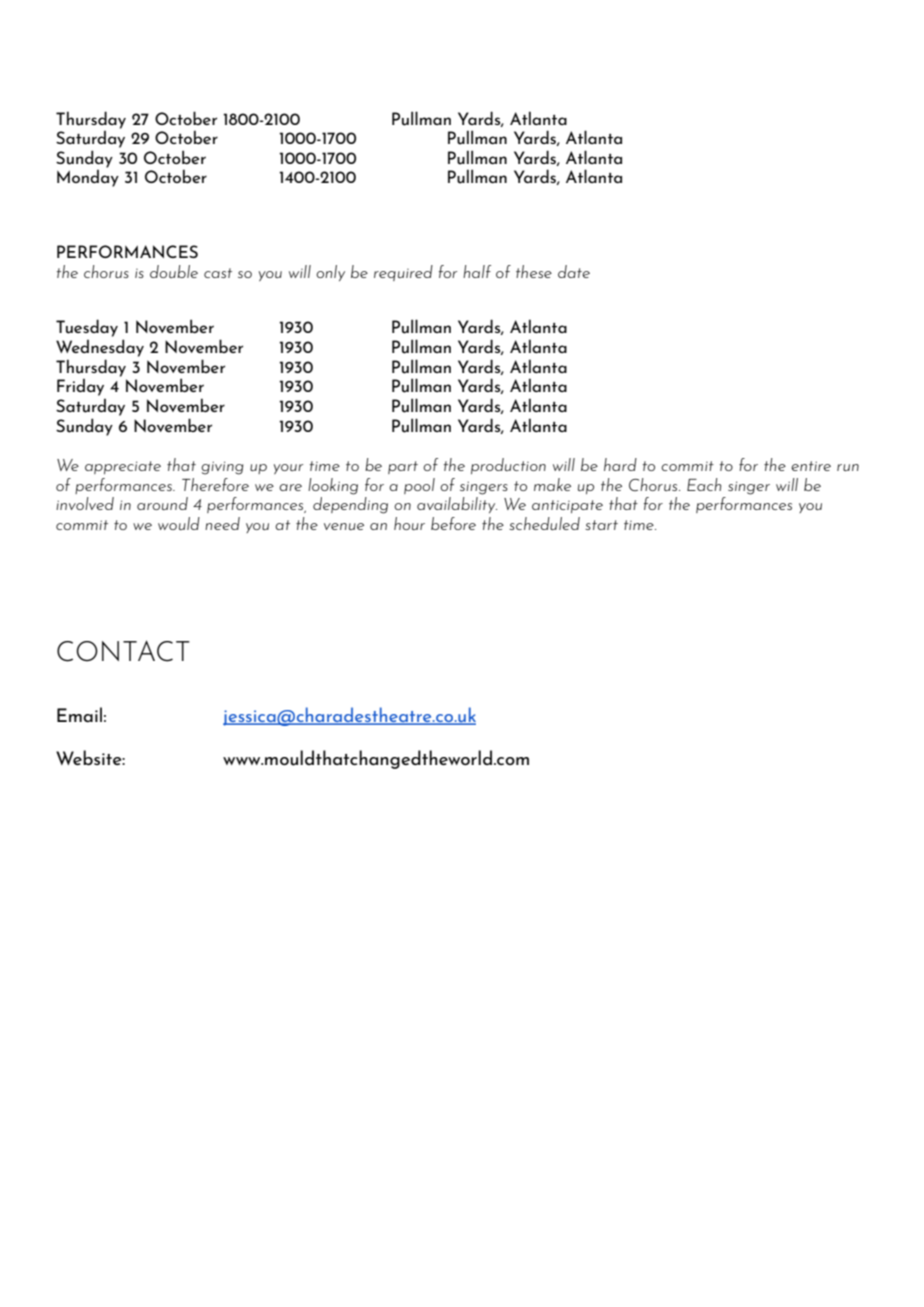  Describe the element at coordinates (477, 271) in the page. I see `half` at that location.
